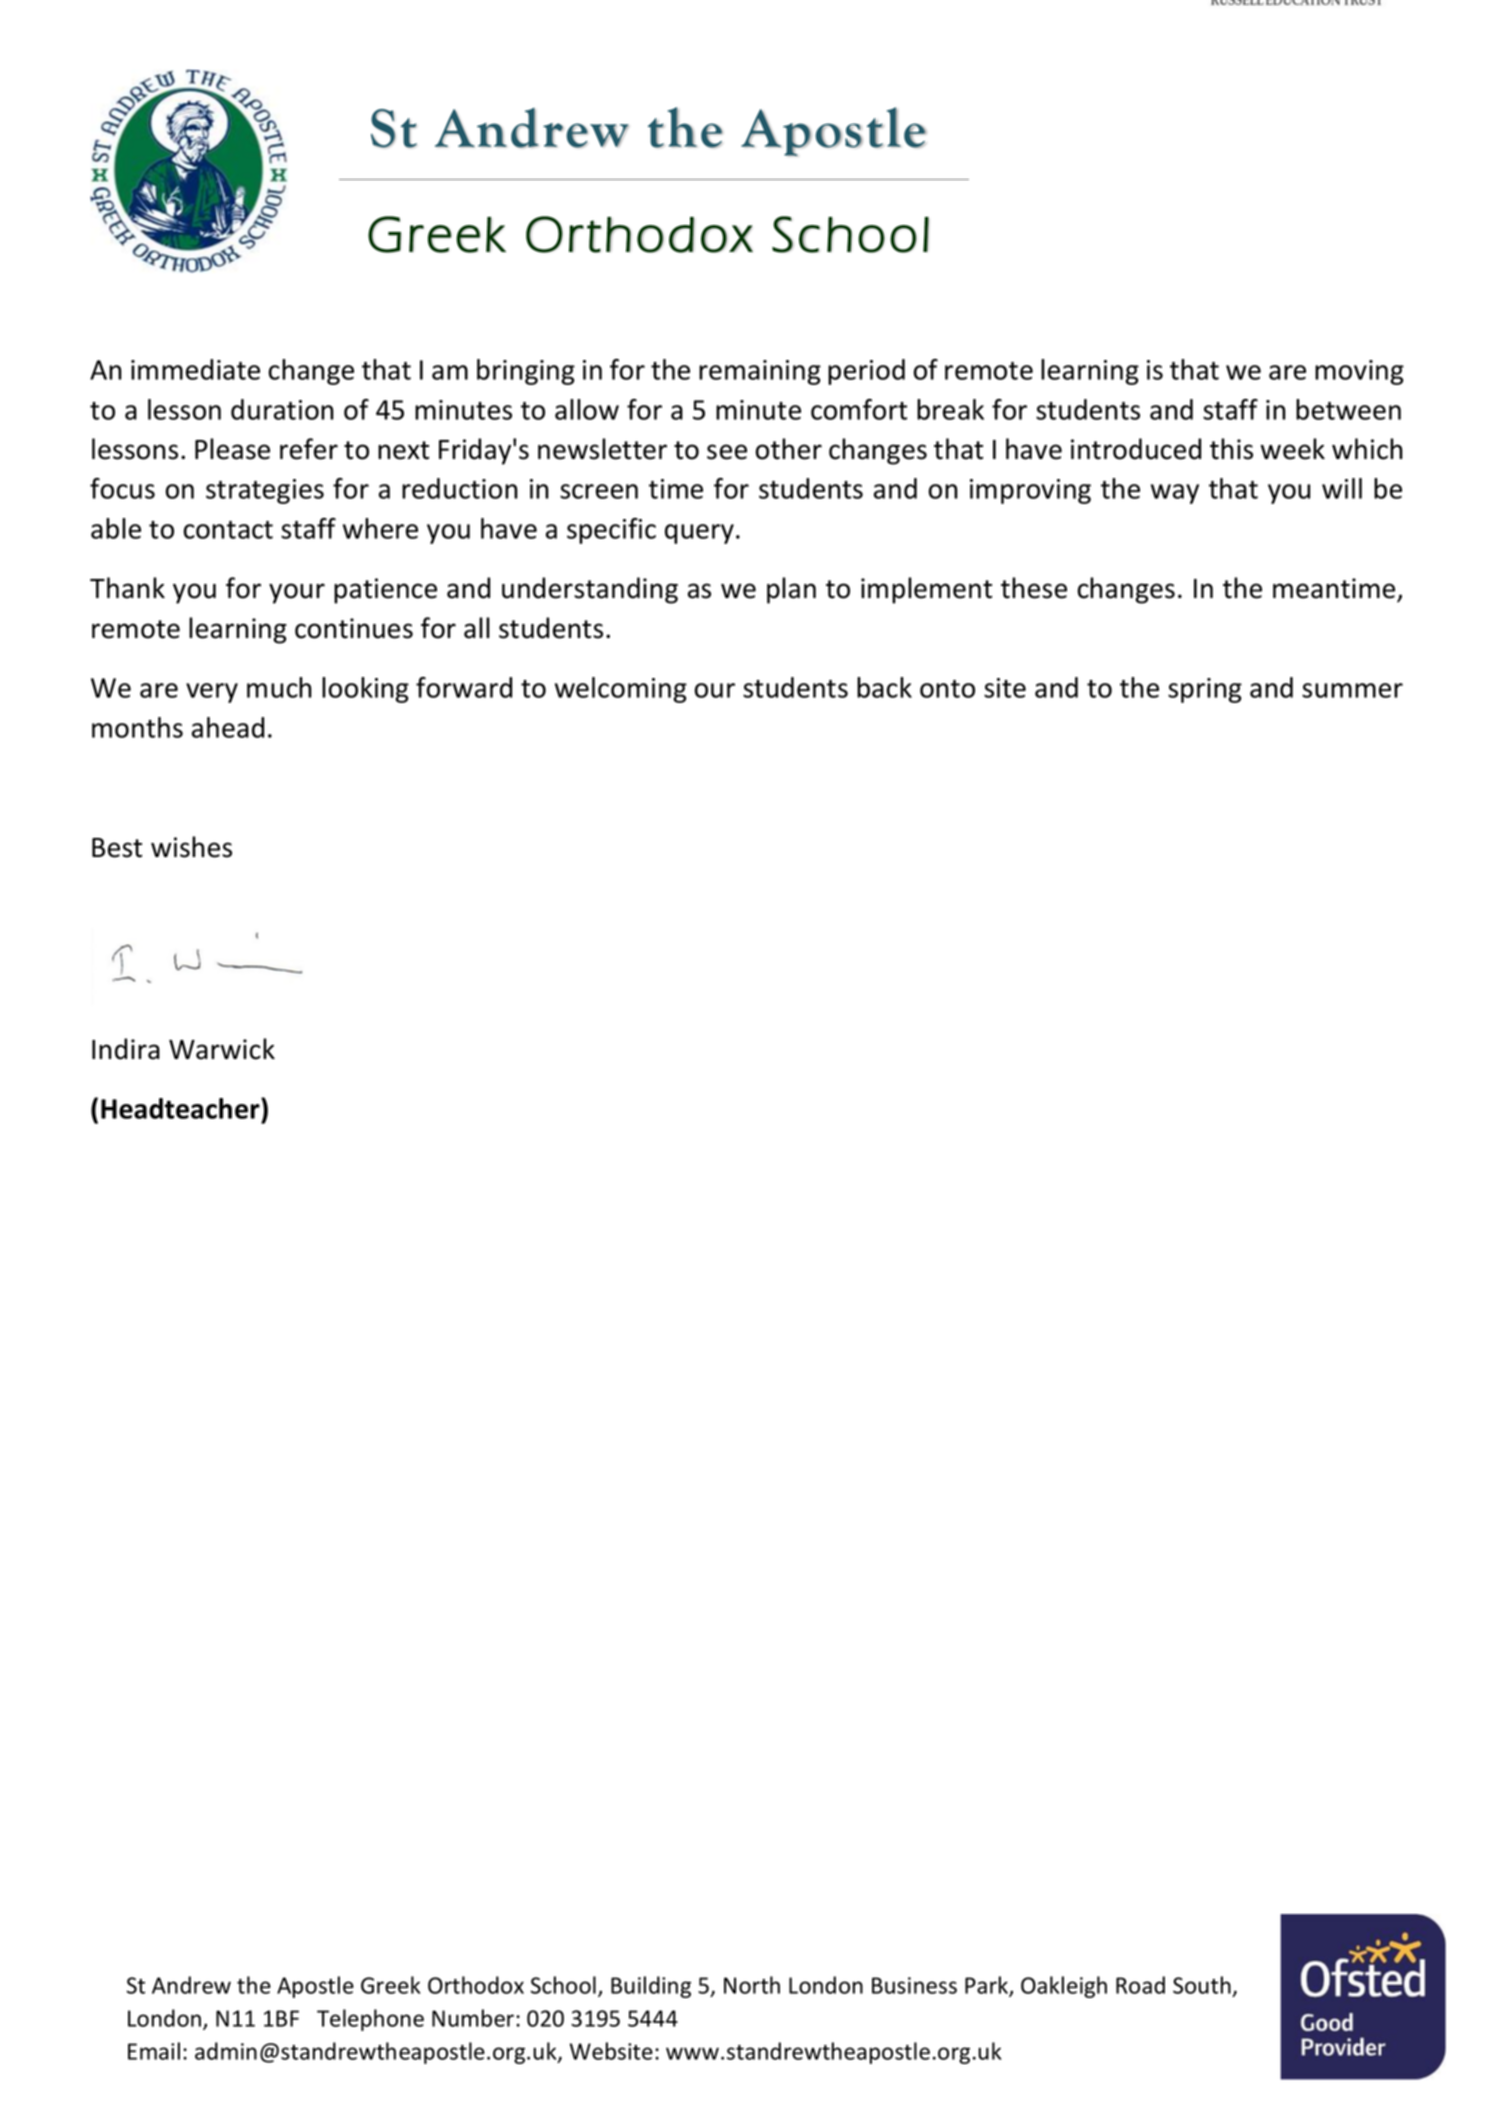  I want to click on welcoming, so click(621, 690).
